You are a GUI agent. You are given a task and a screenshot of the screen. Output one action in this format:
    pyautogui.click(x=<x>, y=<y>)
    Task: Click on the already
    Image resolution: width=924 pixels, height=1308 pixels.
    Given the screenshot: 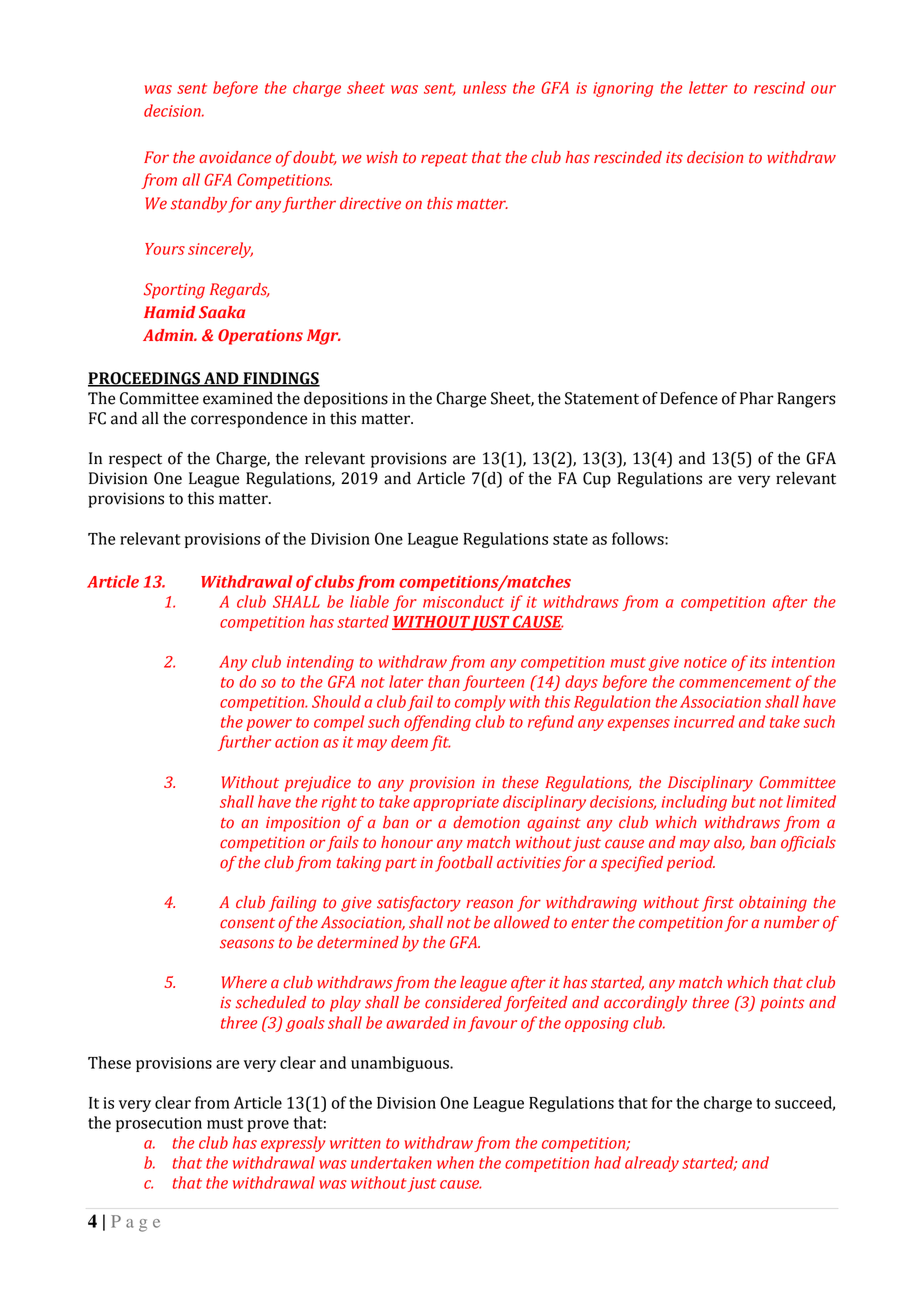 What is the action you would take?
    pyautogui.click(x=652, y=1164)
